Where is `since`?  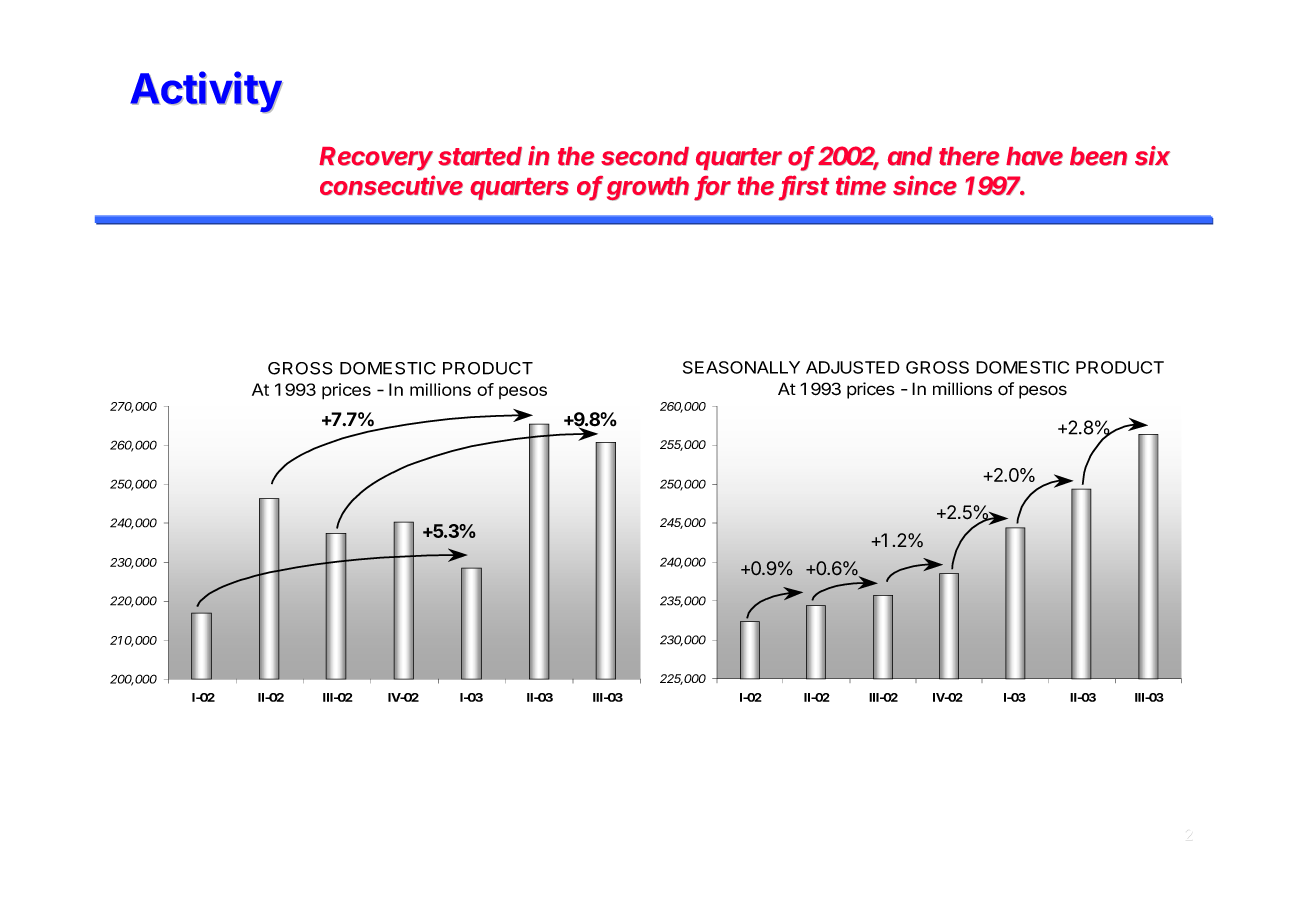
since is located at coordinates (925, 185).
